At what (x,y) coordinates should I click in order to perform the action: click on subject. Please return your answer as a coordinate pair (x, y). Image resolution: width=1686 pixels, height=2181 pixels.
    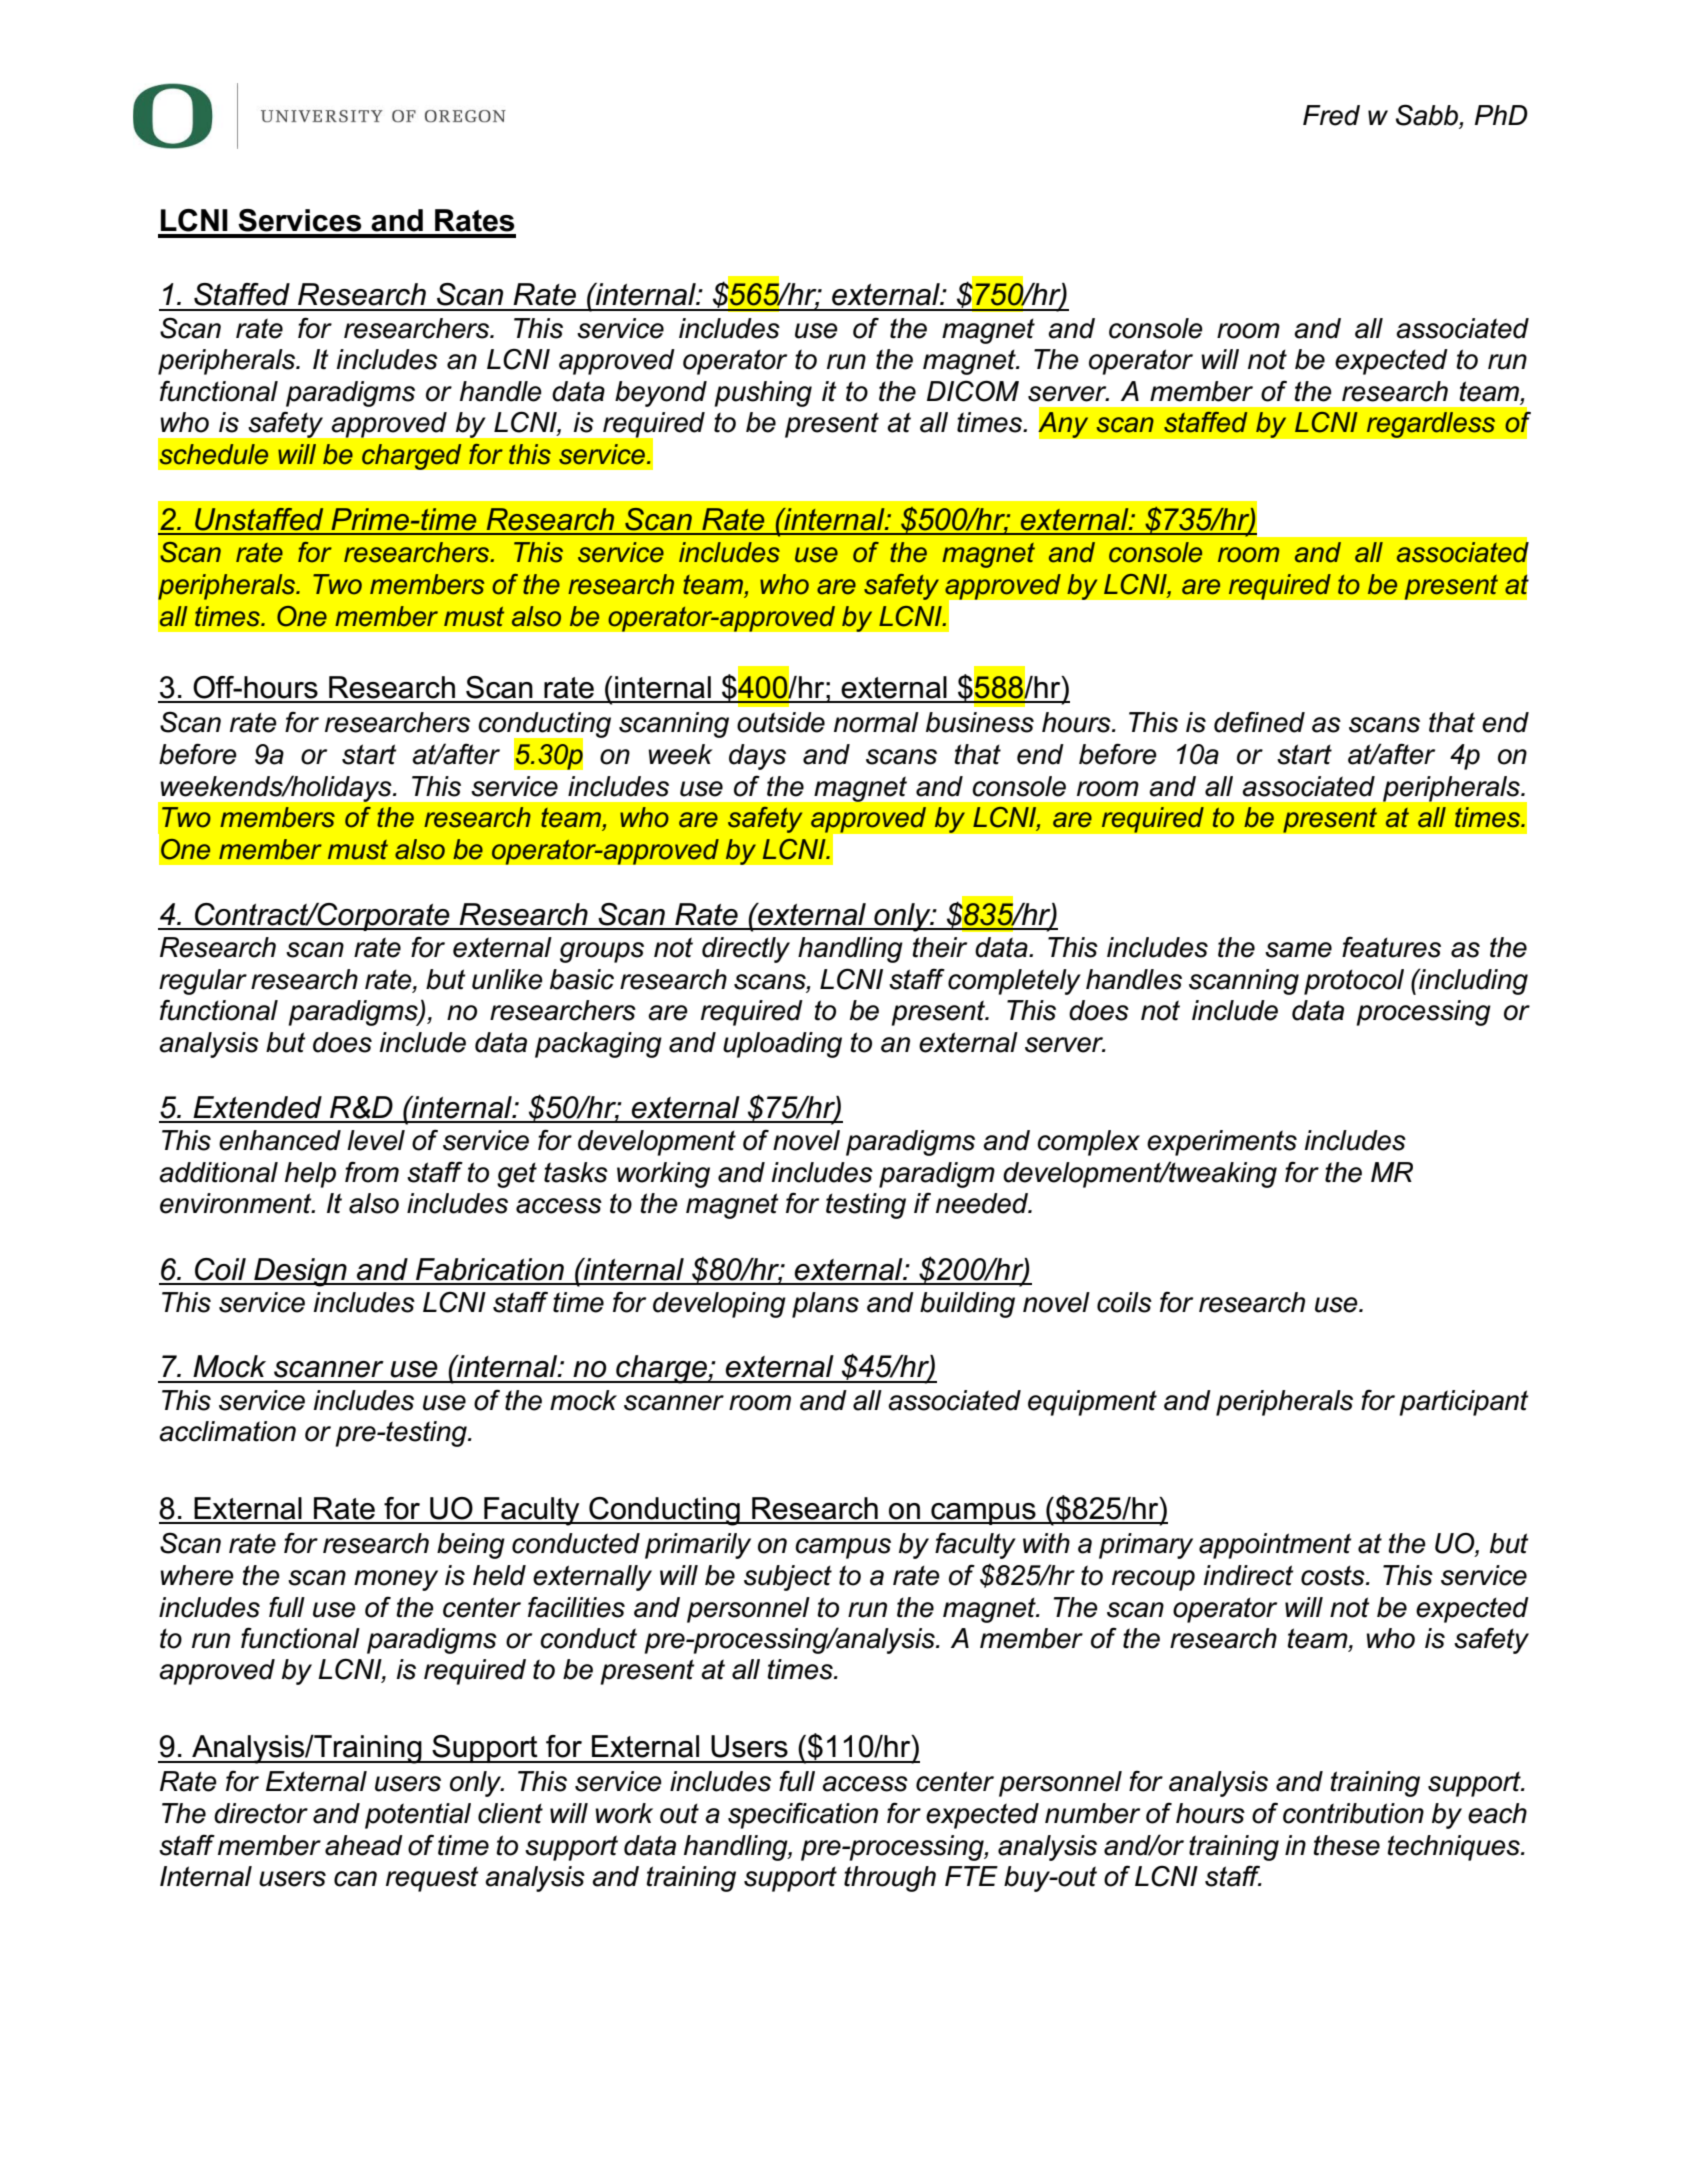
    Looking at the image, I should click on (788, 1578).
